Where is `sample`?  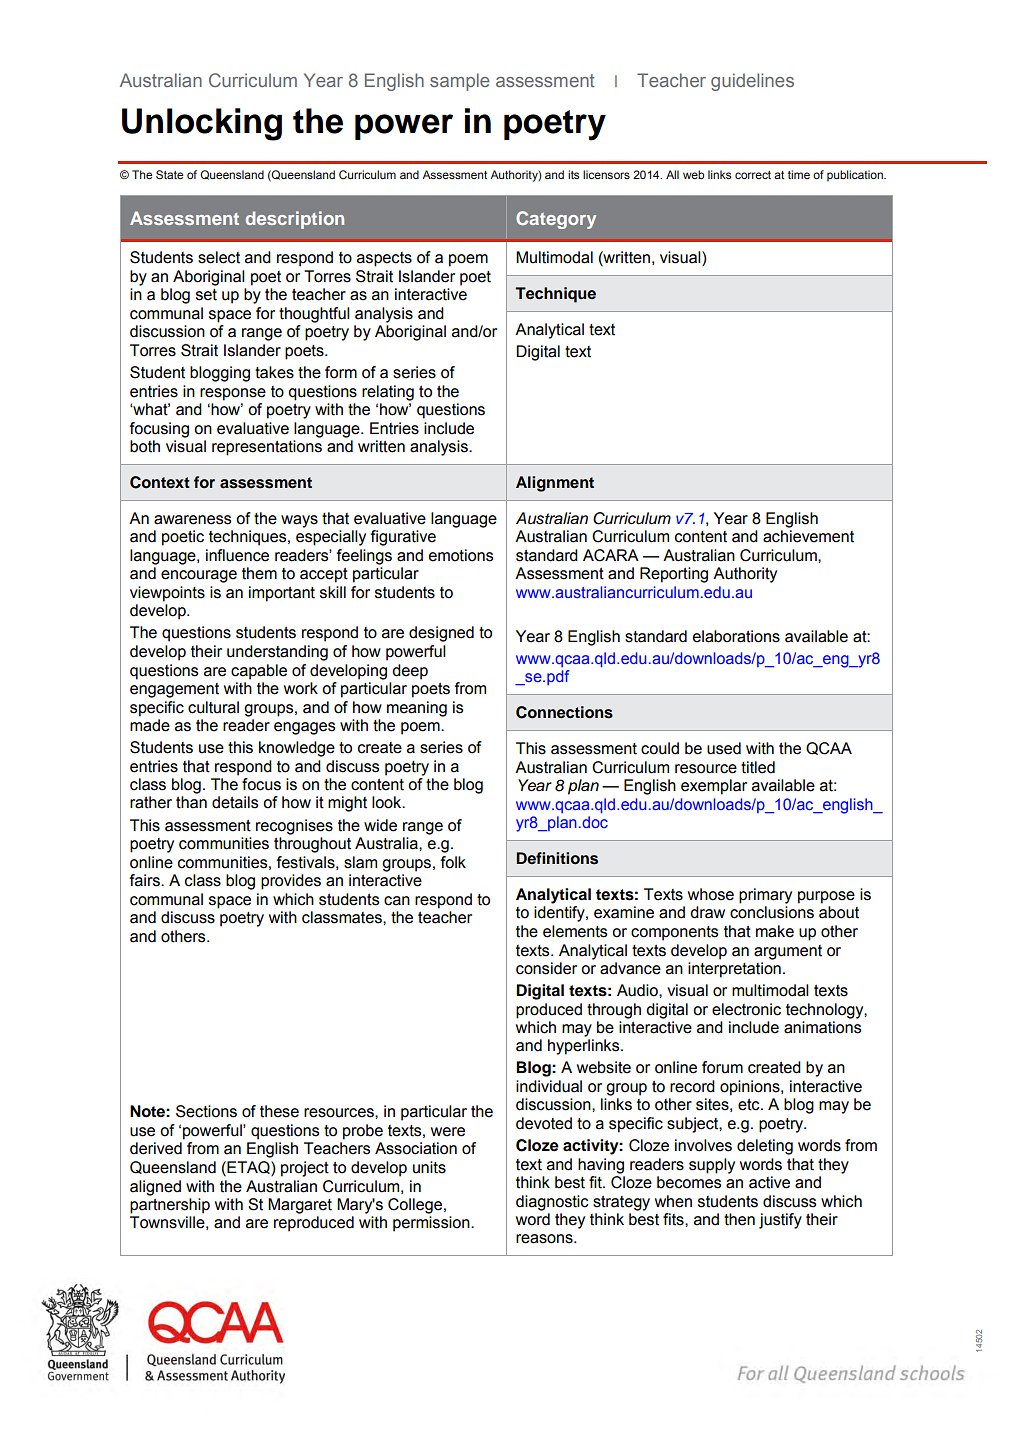 sample is located at coordinates (459, 82).
